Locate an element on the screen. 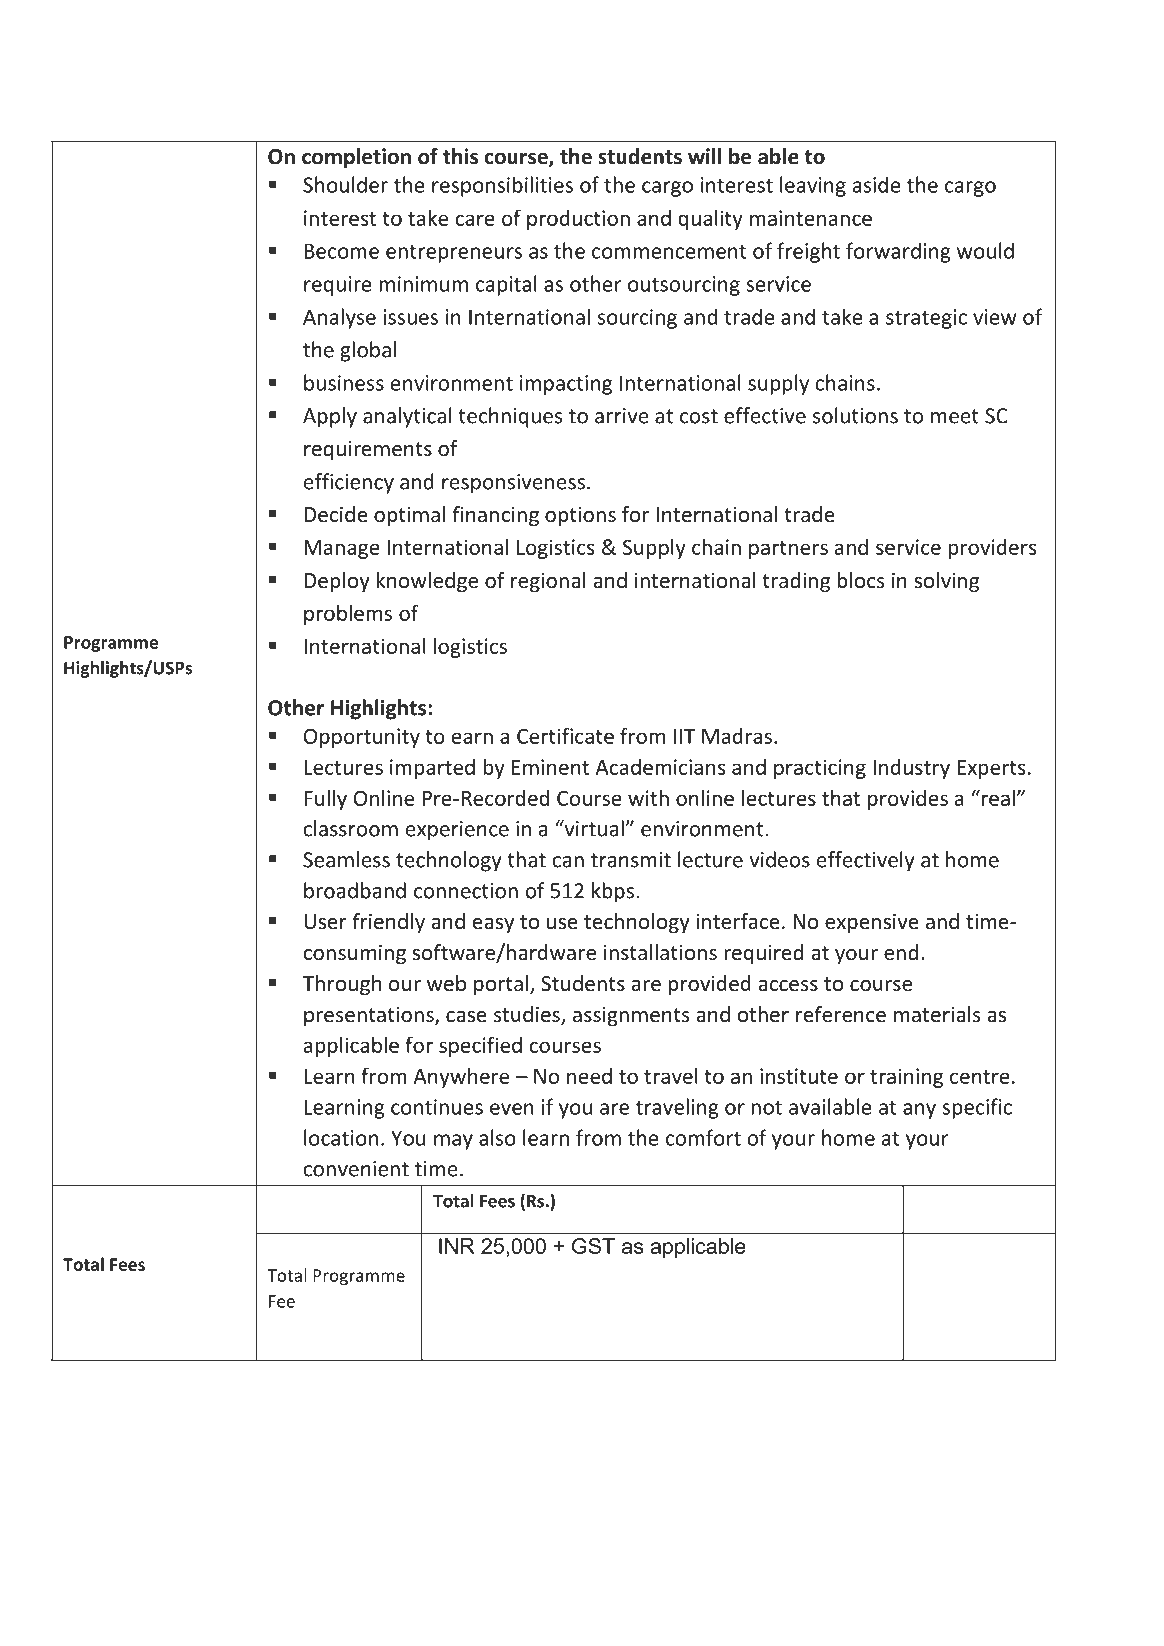 This screenshot has height=1646, width=1164. aside is located at coordinates (877, 184).
